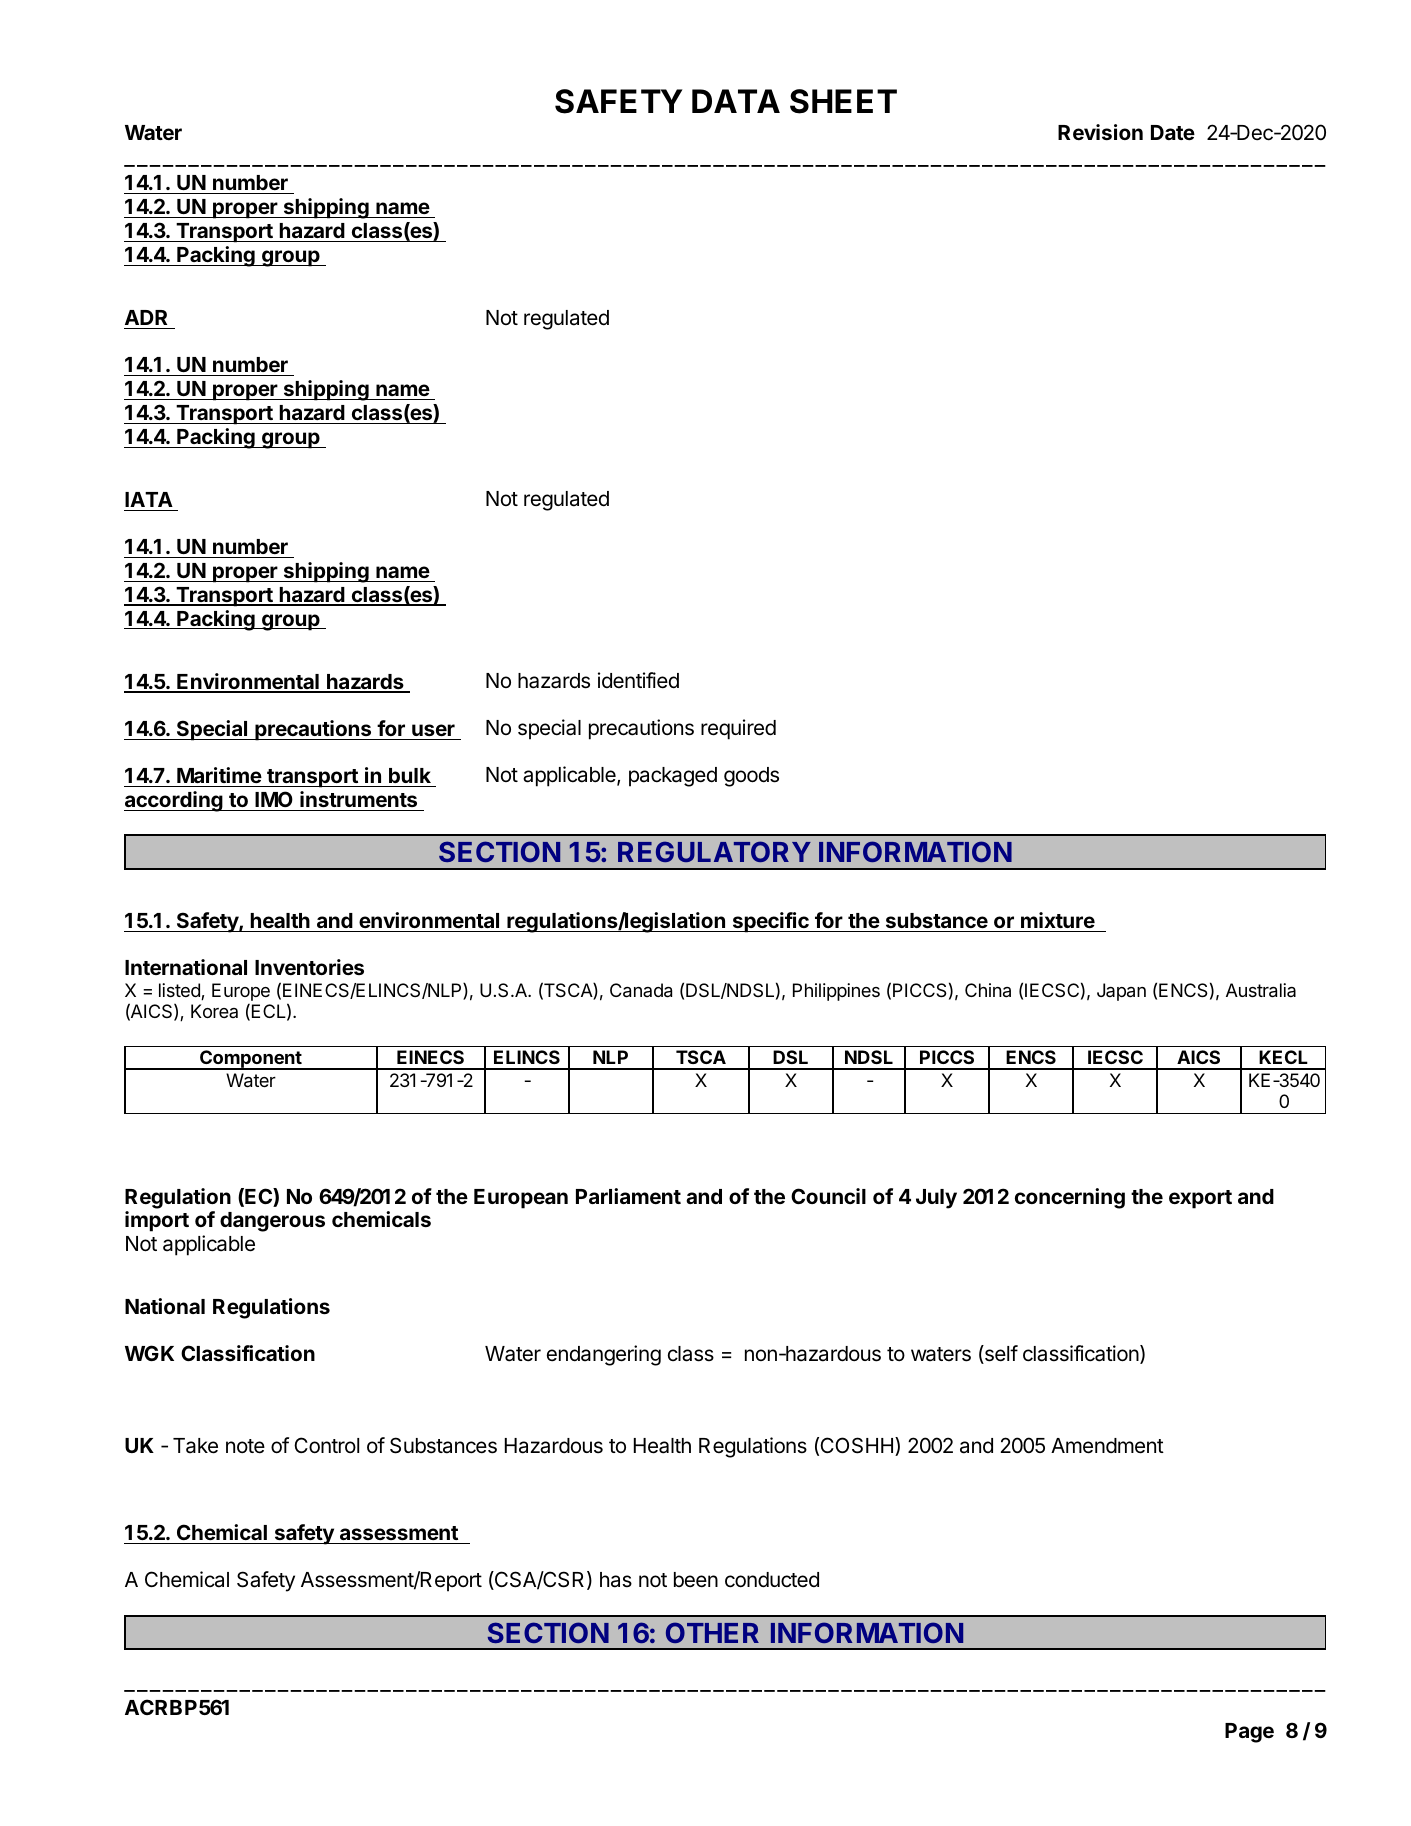  I want to click on Inventories, so click(309, 967).
